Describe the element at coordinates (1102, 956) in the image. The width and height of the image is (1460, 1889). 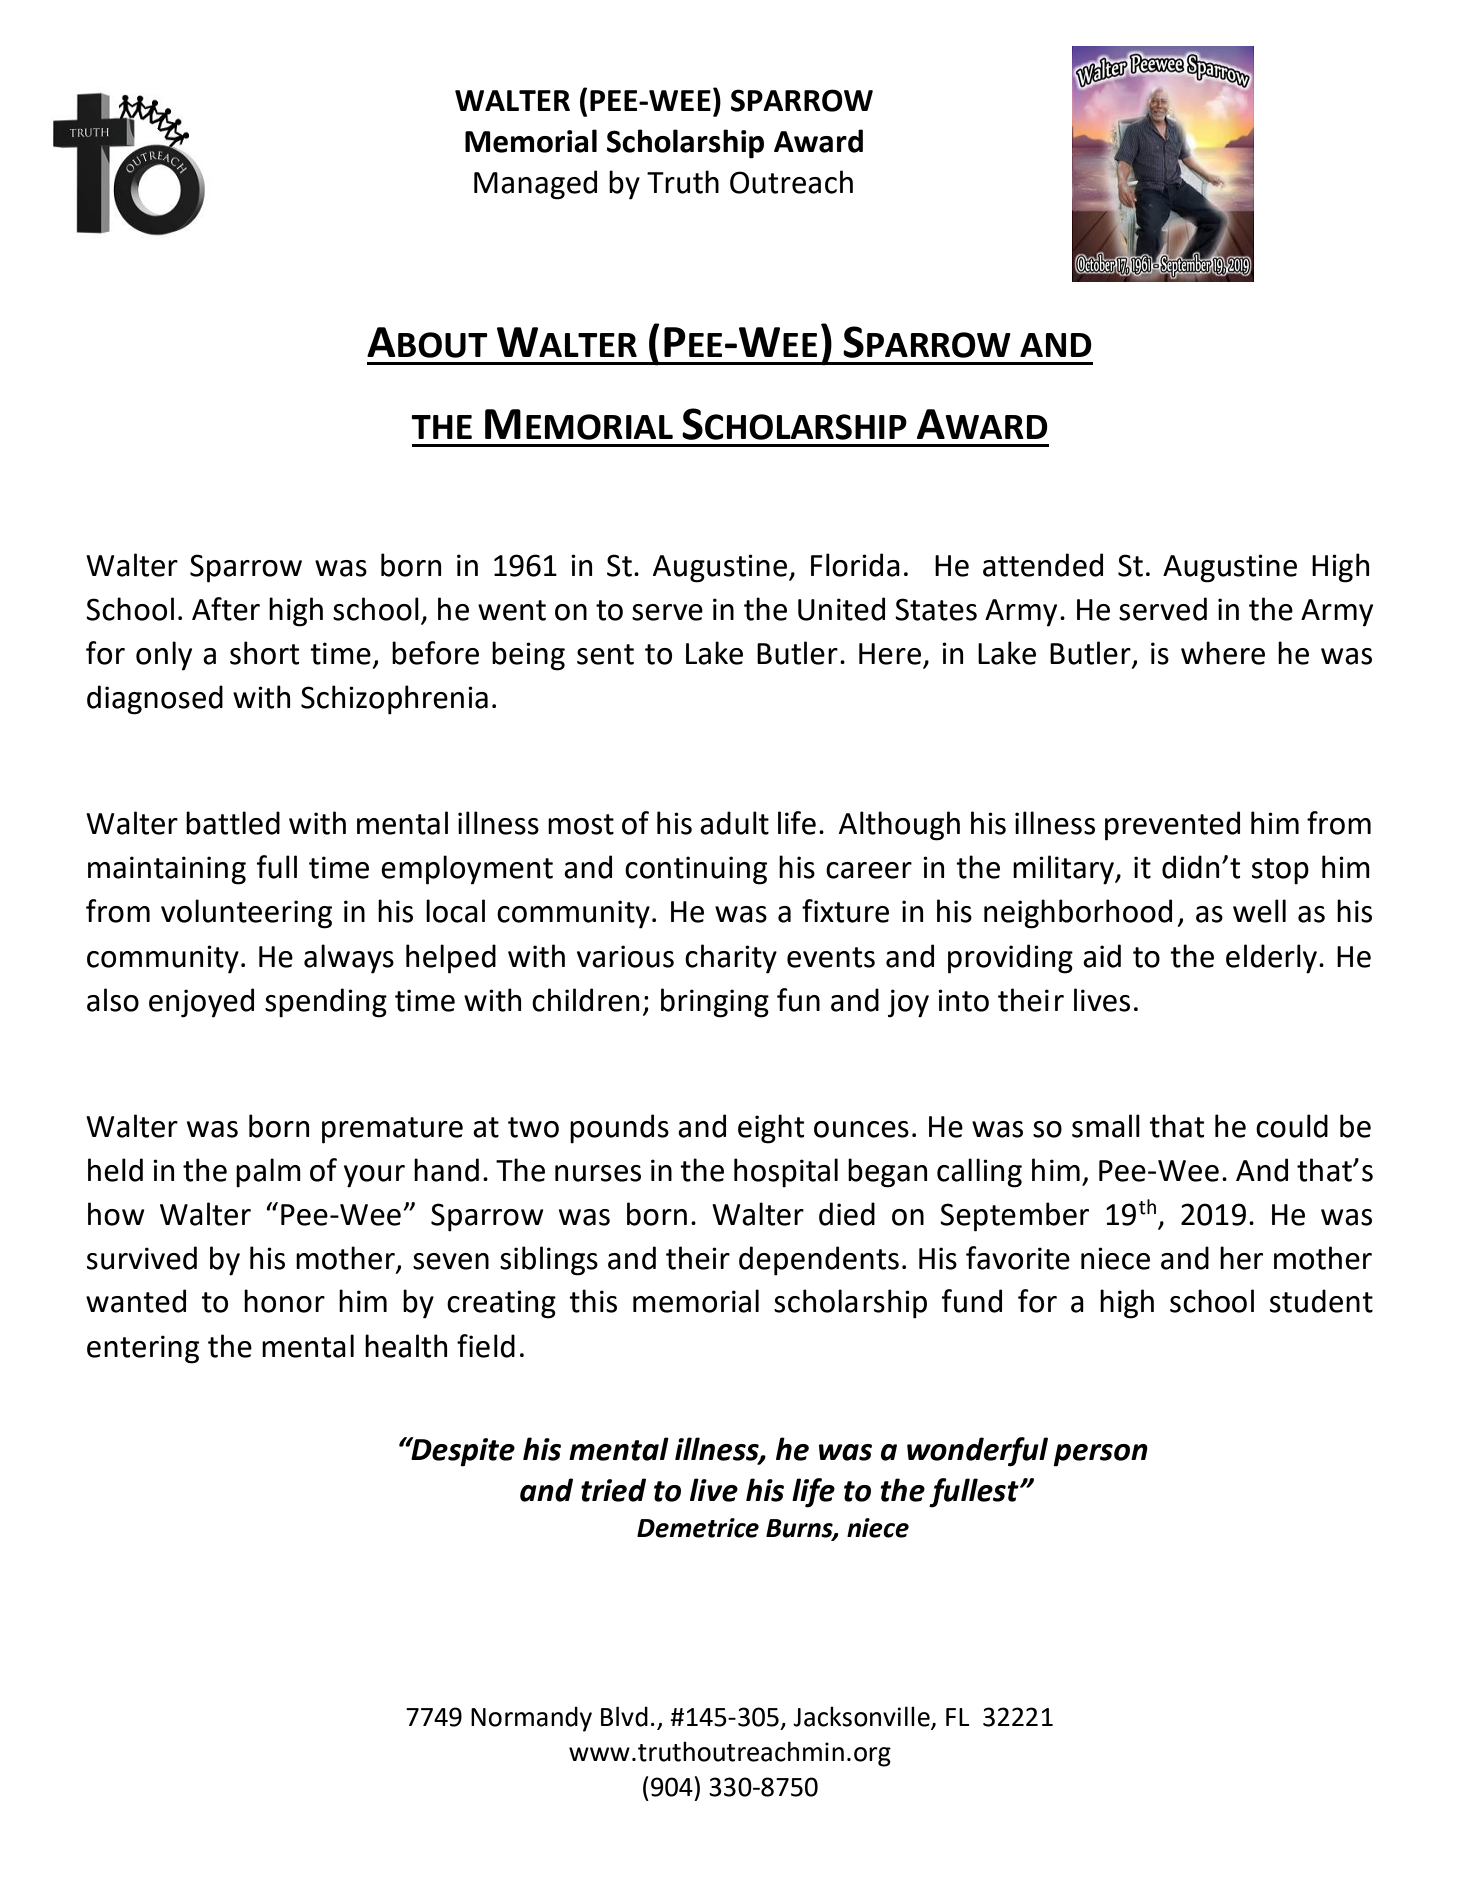
I see `aid` at that location.
